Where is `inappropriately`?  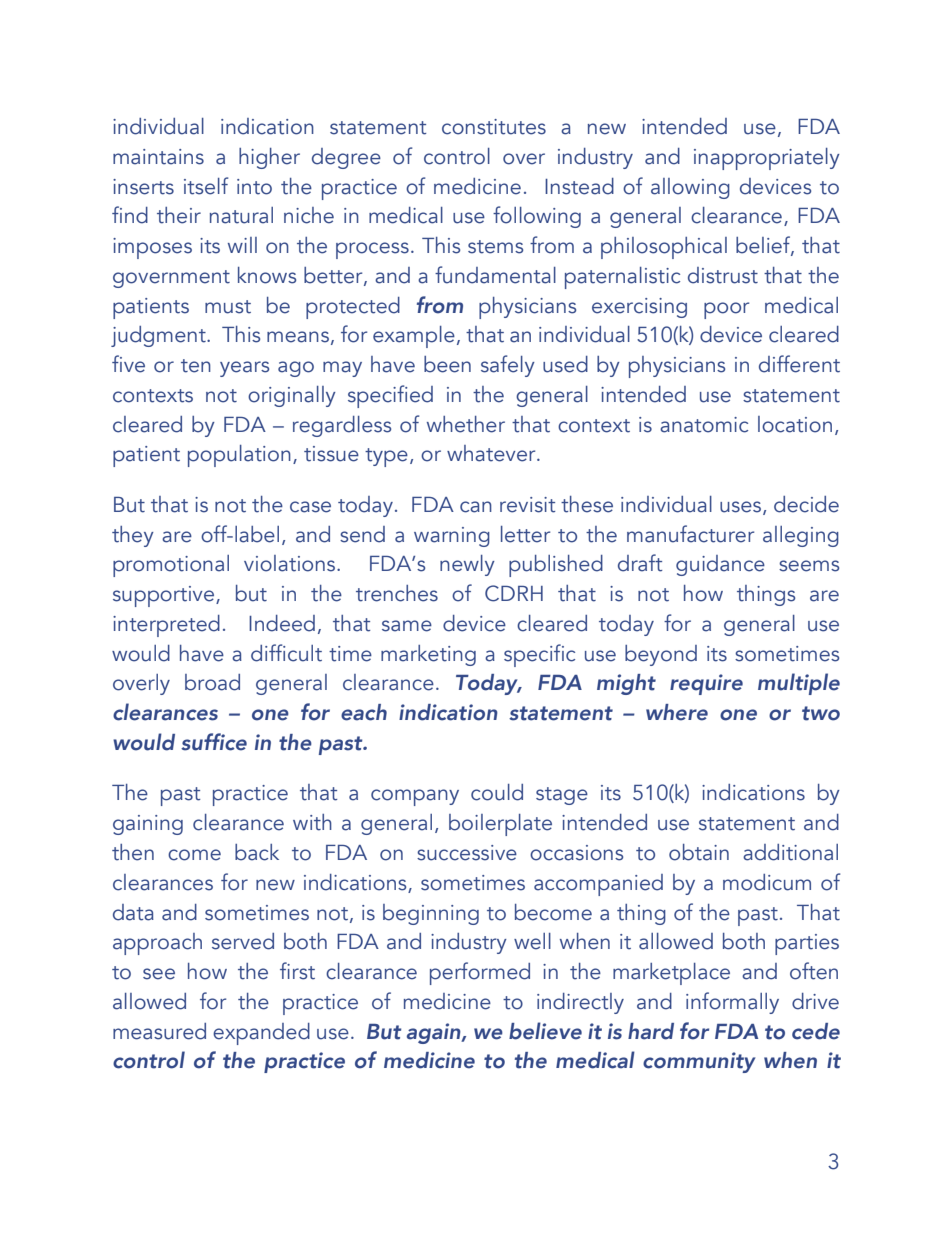 inappropriately is located at coordinates (767, 159).
